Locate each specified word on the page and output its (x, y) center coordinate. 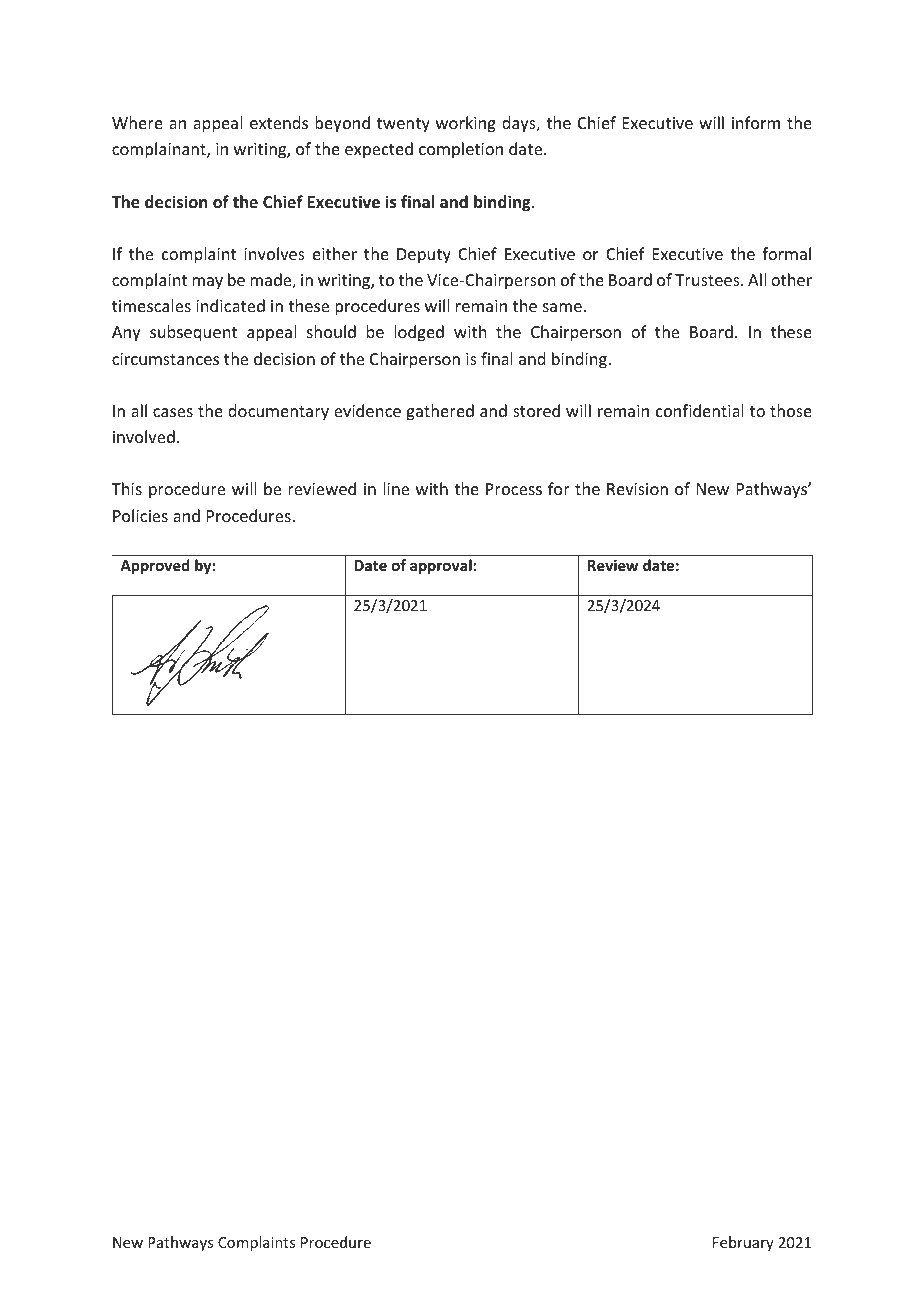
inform (756, 122)
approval (442, 566)
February (743, 1243)
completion (461, 150)
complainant (160, 150)
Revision (637, 489)
